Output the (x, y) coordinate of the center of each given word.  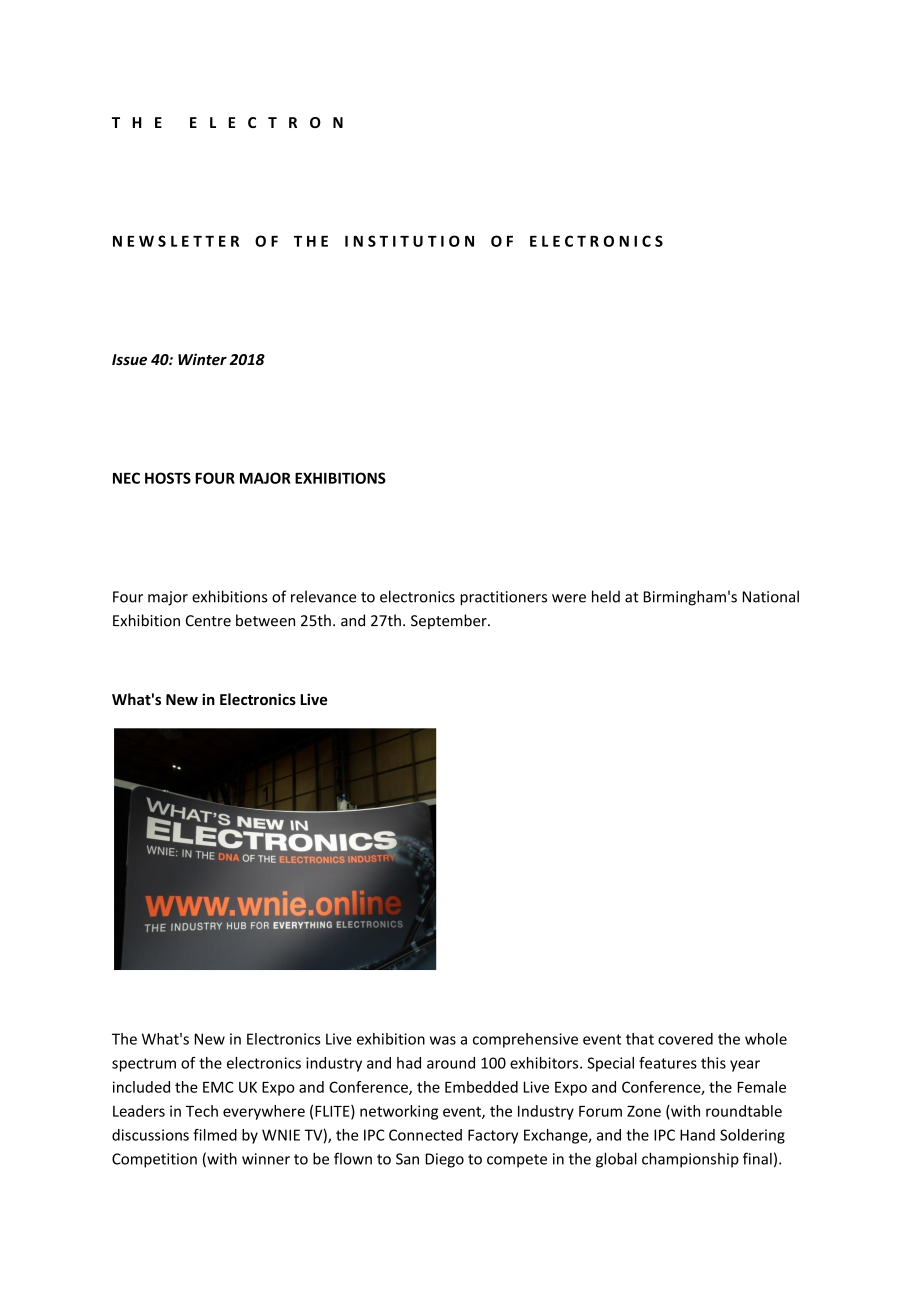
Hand (697, 1135)
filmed (215, 1135)
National (771, 596)
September (450, 621)
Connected (425, 1135)
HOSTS (168, 478)
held (606, 596)
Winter (202, 359)
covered (685, 1039)
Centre (208, 621)
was (443, 1040)
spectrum (144, 1065)
